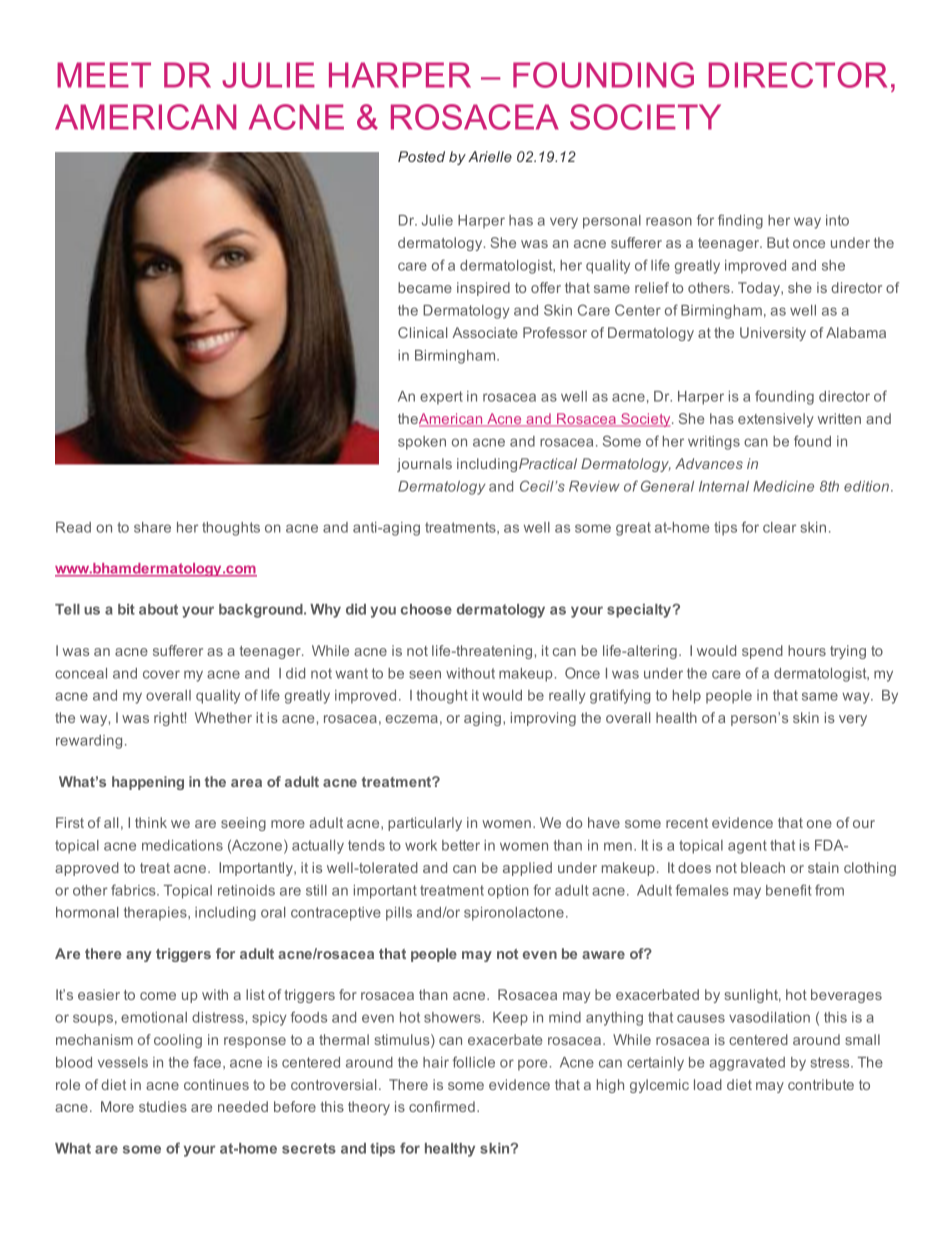  I want to click on share, so click(152, 527).
